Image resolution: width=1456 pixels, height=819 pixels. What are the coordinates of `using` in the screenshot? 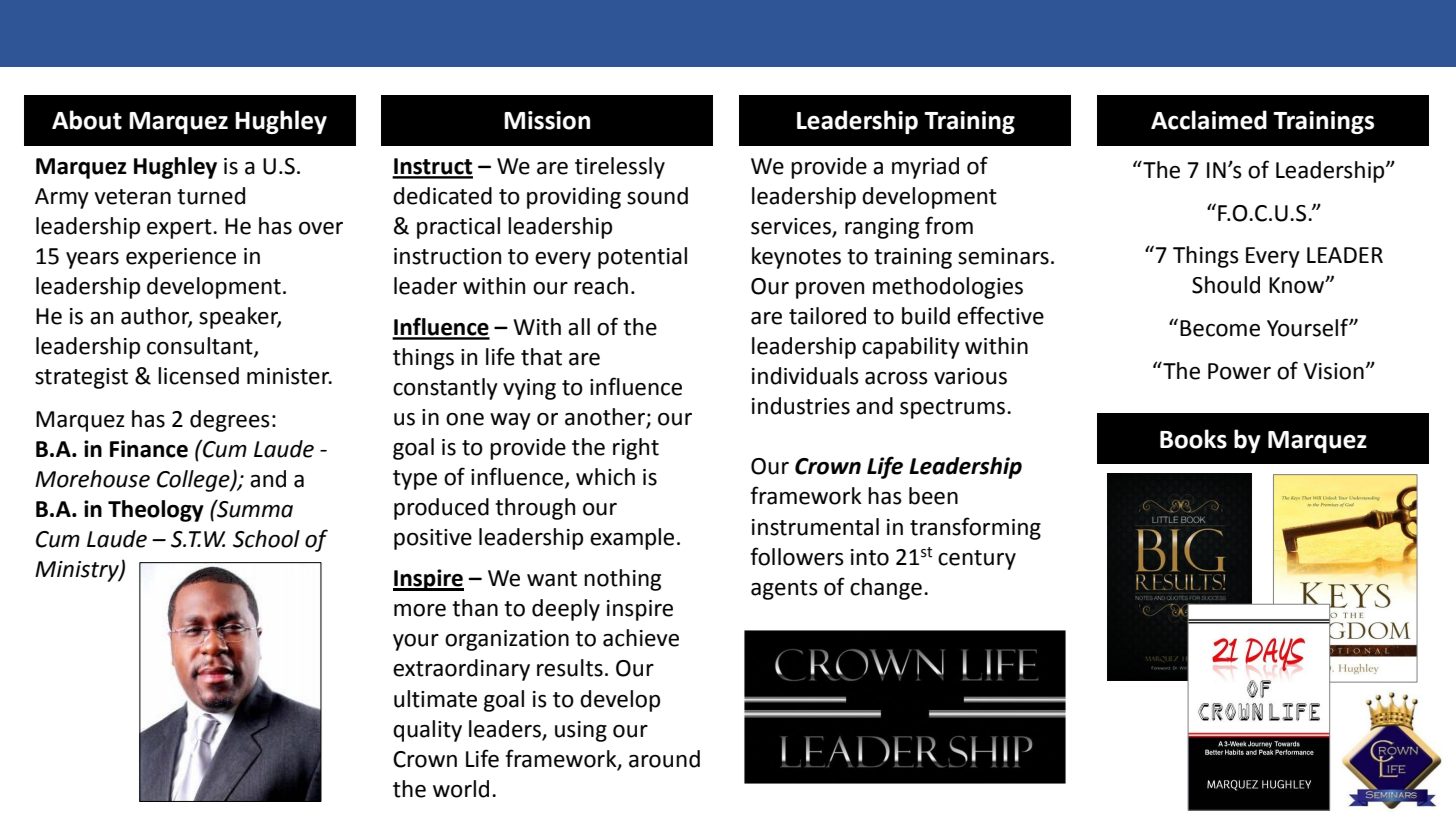 It's located at (581, 731).
